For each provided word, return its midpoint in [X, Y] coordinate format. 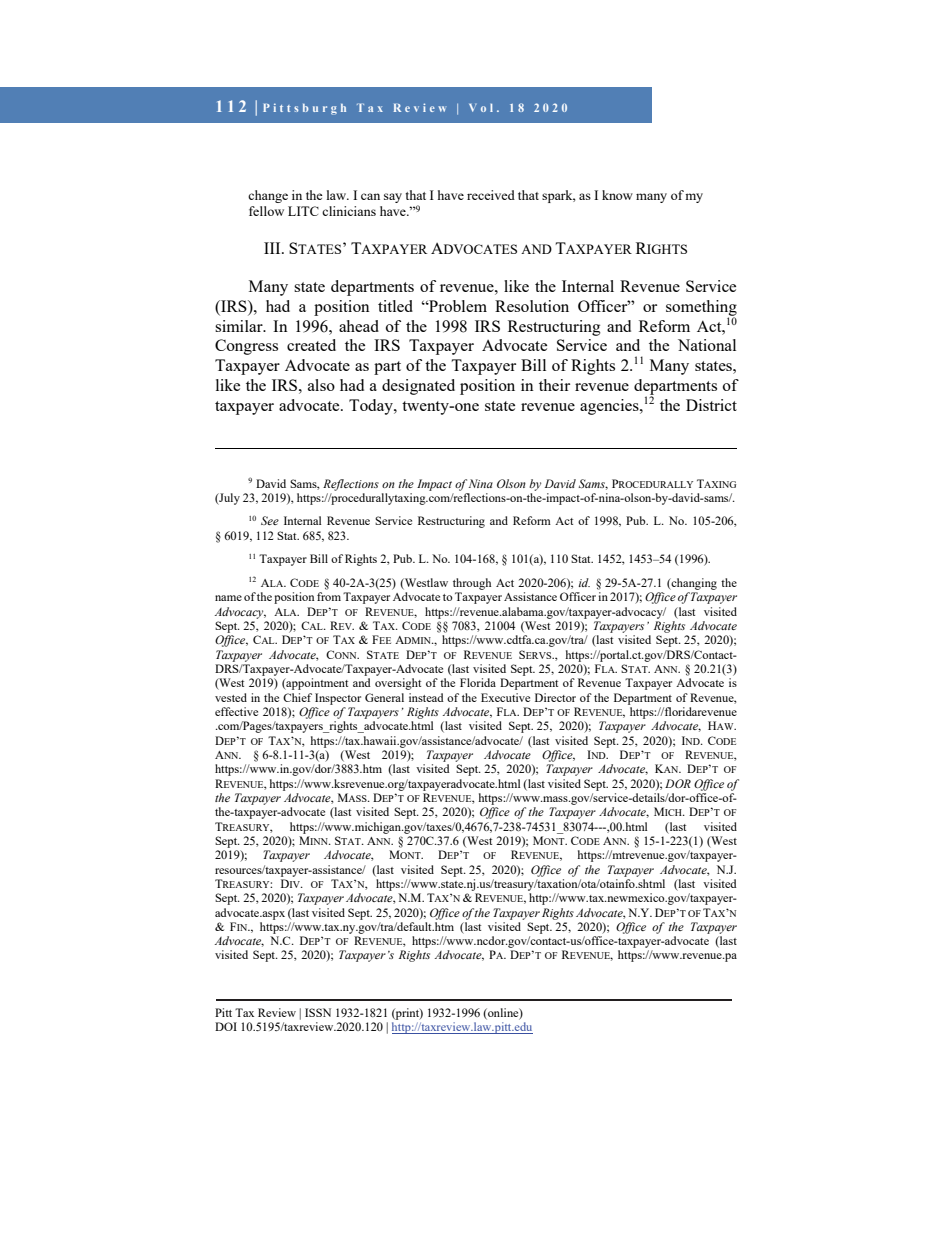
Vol [481, 108]
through [472, 584]
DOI [226, 1026]
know [617, 195]
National [707, 345]
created [311, 345]
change [268, 196]
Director [555, 697]
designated [418, 387]
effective [236, 711]
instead [426, 697]
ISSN [318, 1012]
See [270, 520]
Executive [505, 697]
